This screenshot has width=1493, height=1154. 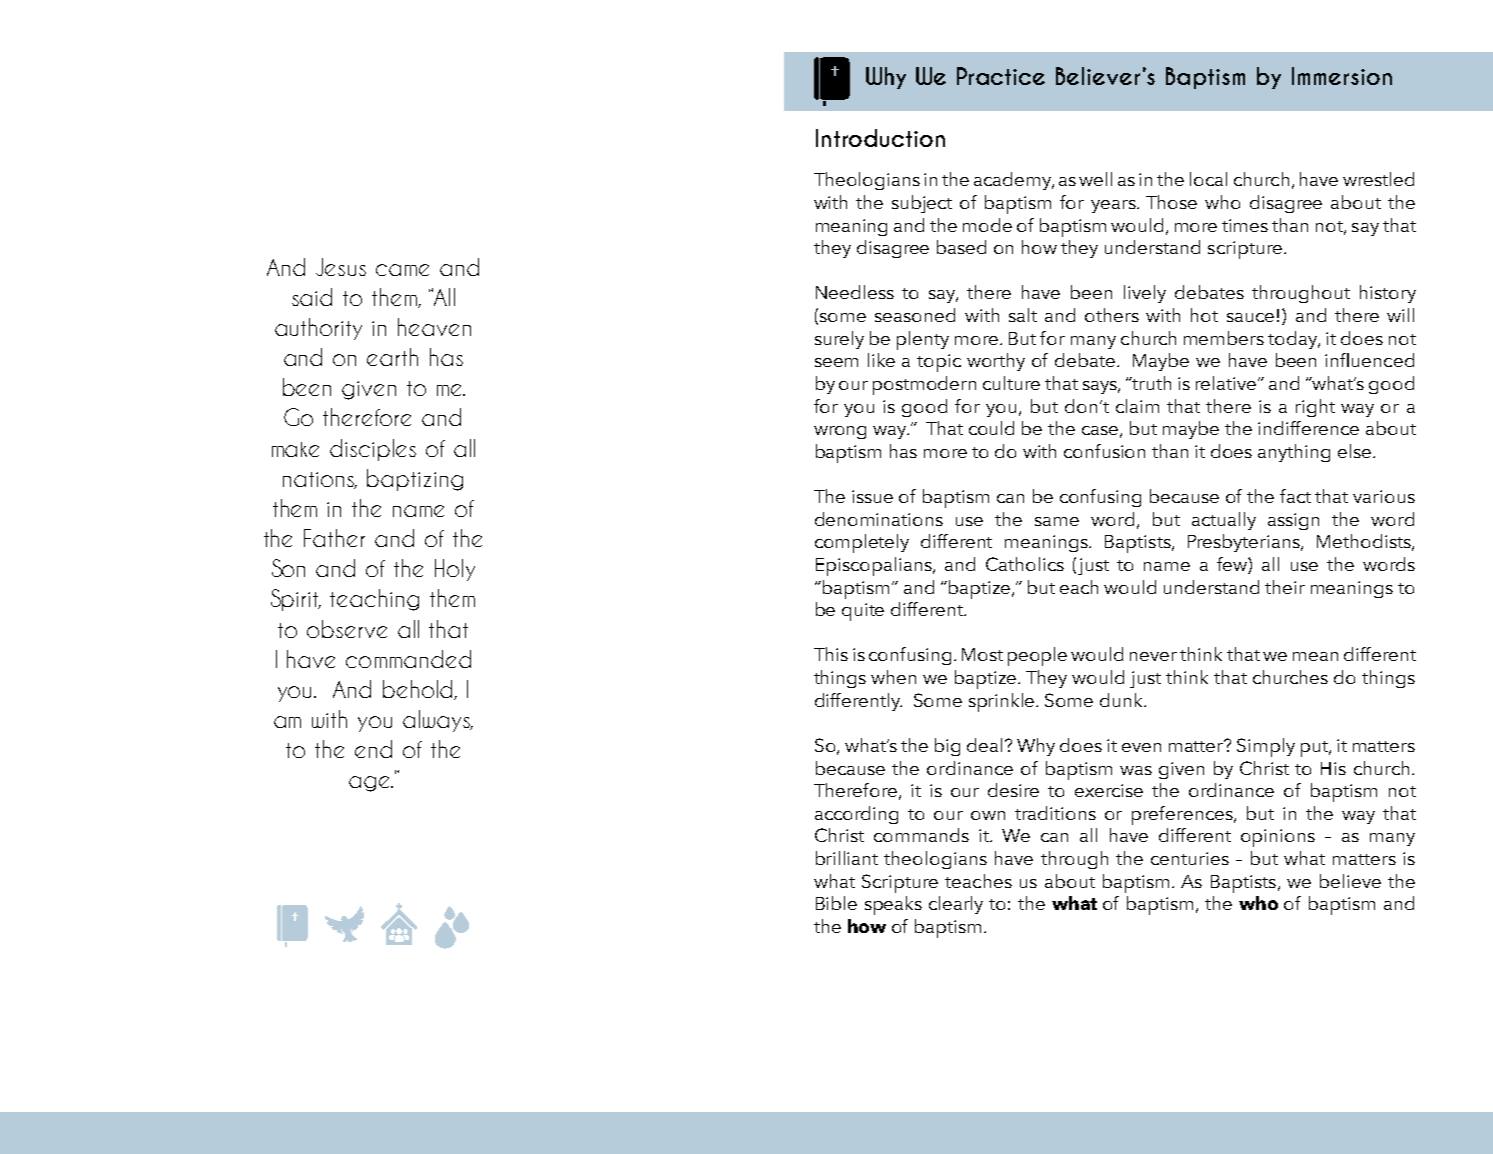 I want to click on their, so click(x=1285, y=587).
